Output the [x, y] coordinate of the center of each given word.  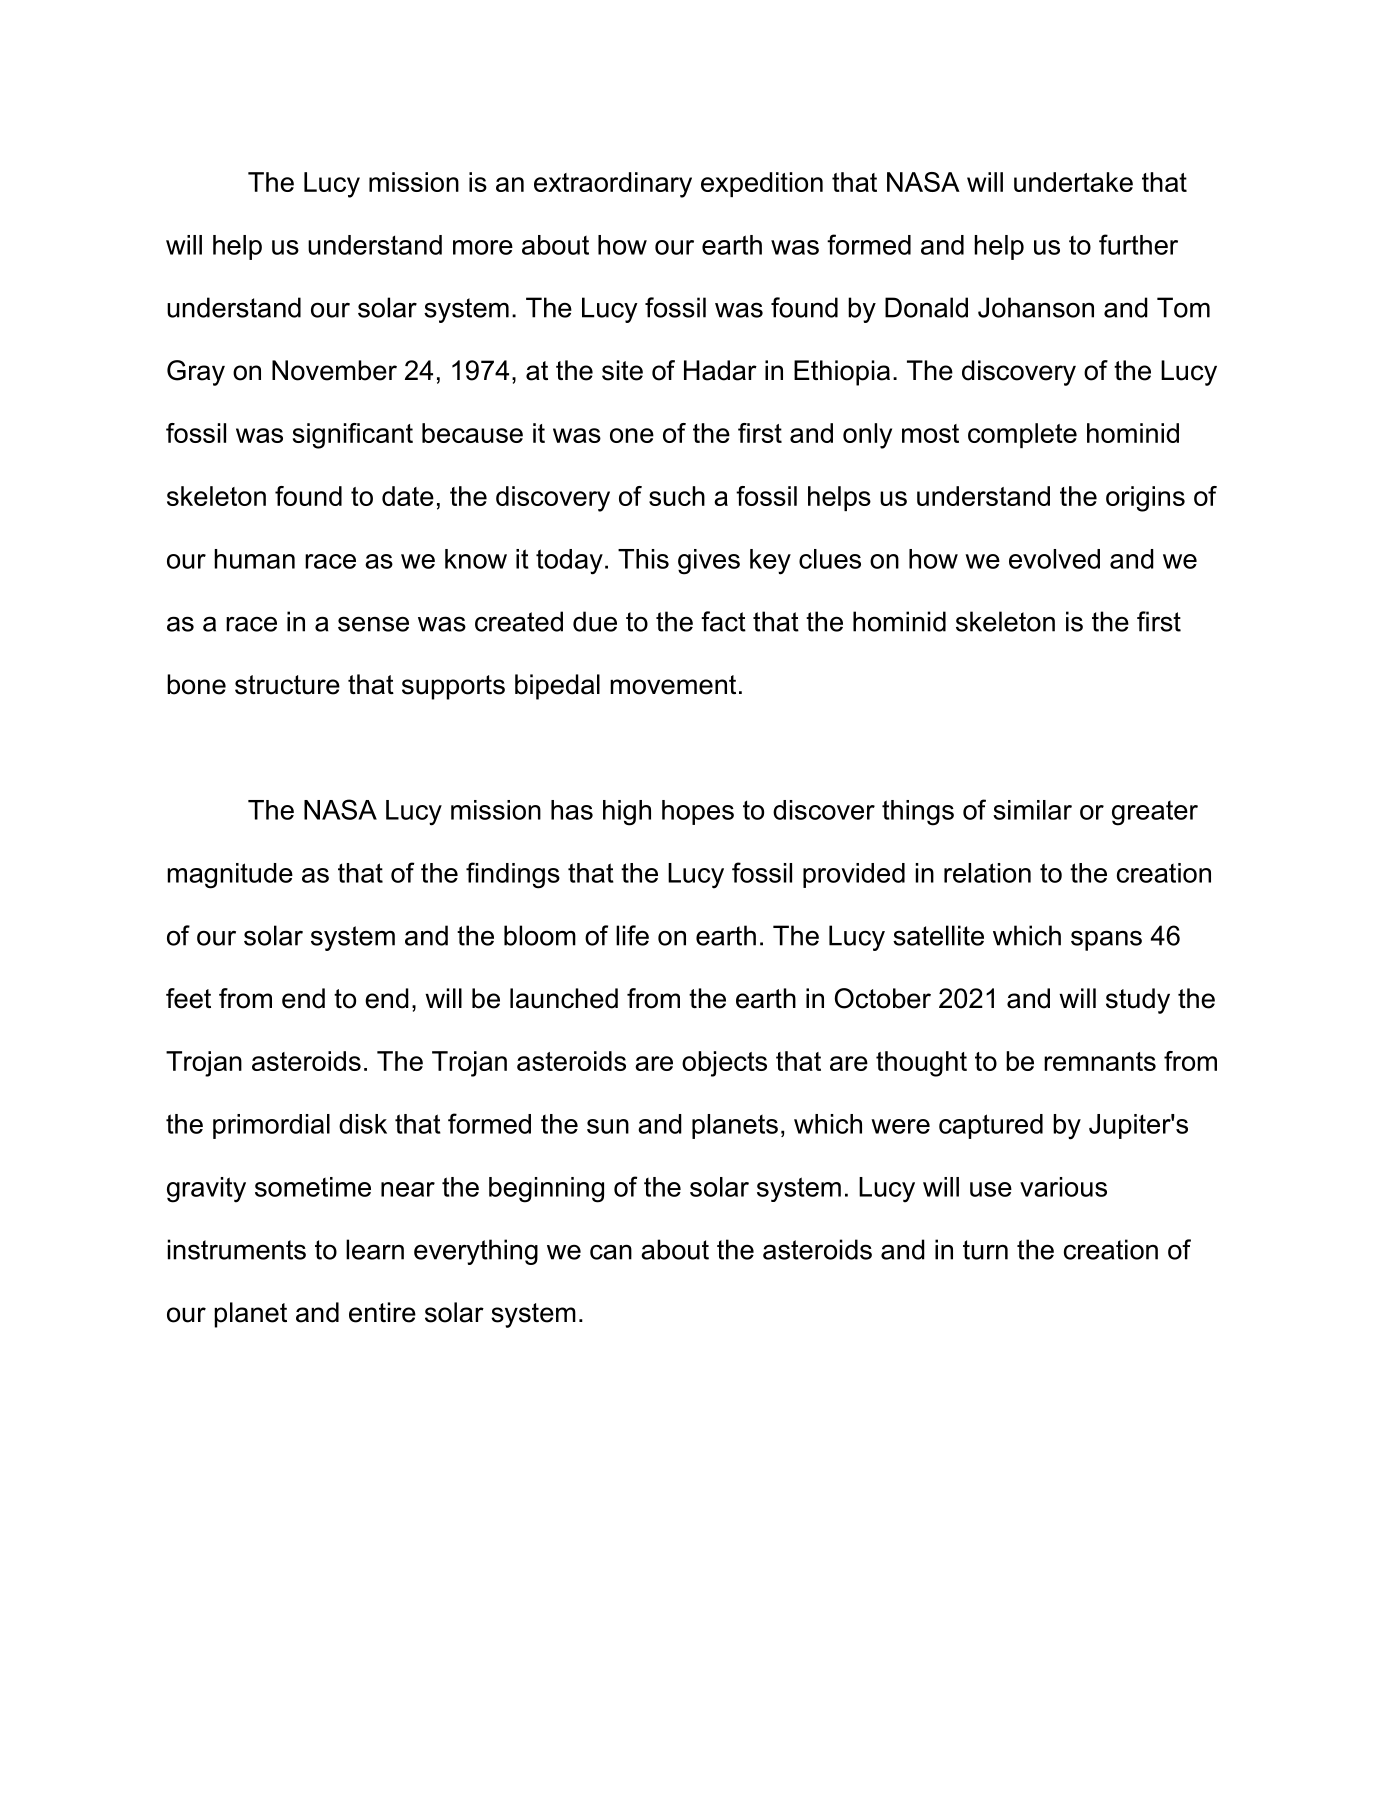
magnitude [230, 876]
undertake [1073, 182]
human [254, 559]
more [483, 247]
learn [375, 1249]
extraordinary [613, 185]
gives [709, 562]
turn [985, 1250]
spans [1106, 940]
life [632, 935]
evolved [1054, 559]
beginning [546, 1190]
